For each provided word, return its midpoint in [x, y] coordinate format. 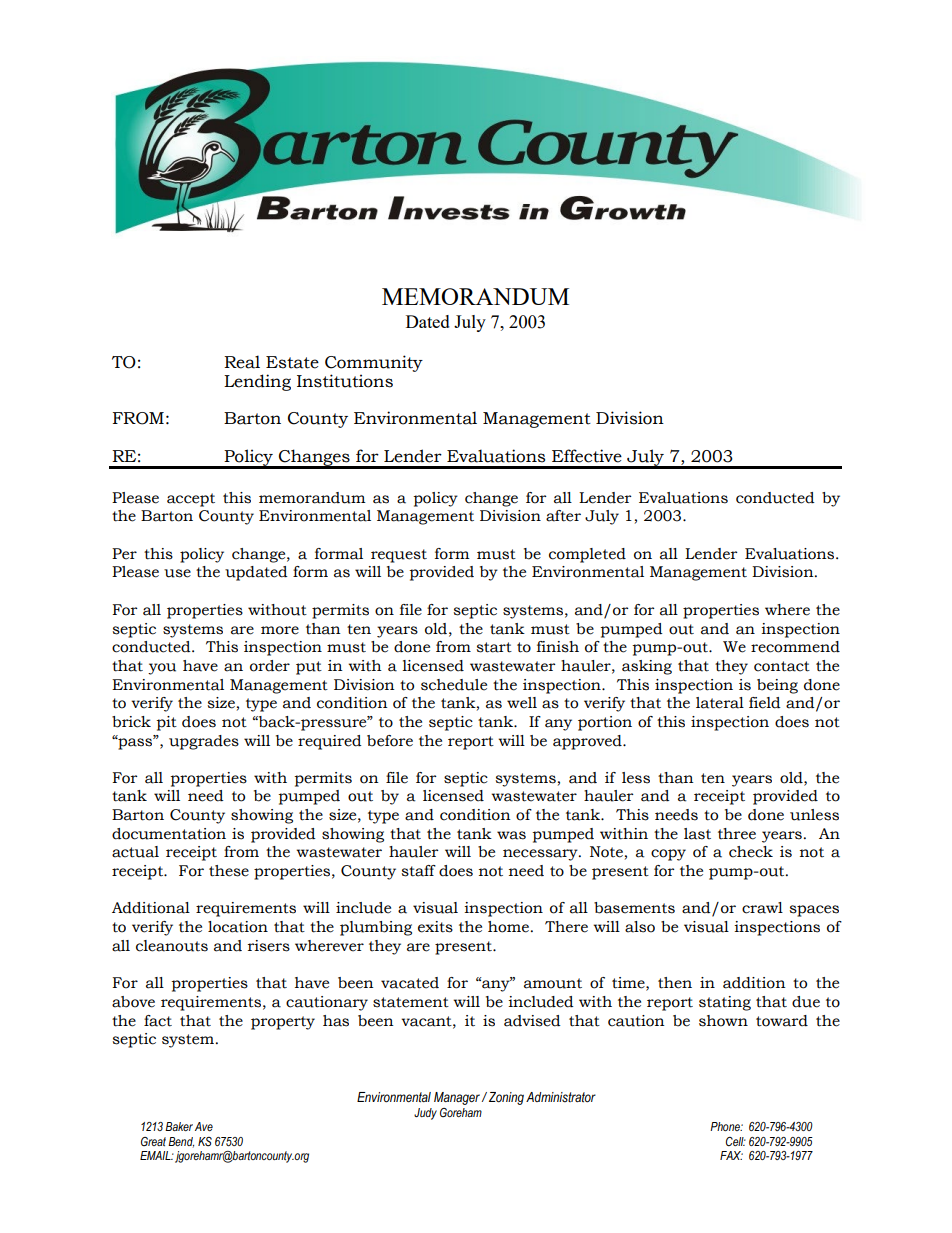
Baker [179, 1126]
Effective [587, 456]
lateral [720, 703]
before [390, 741]
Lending [257, 382]
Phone [726, 1126]
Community [374, 365]
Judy [425, 1114]
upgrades [204, 742]
